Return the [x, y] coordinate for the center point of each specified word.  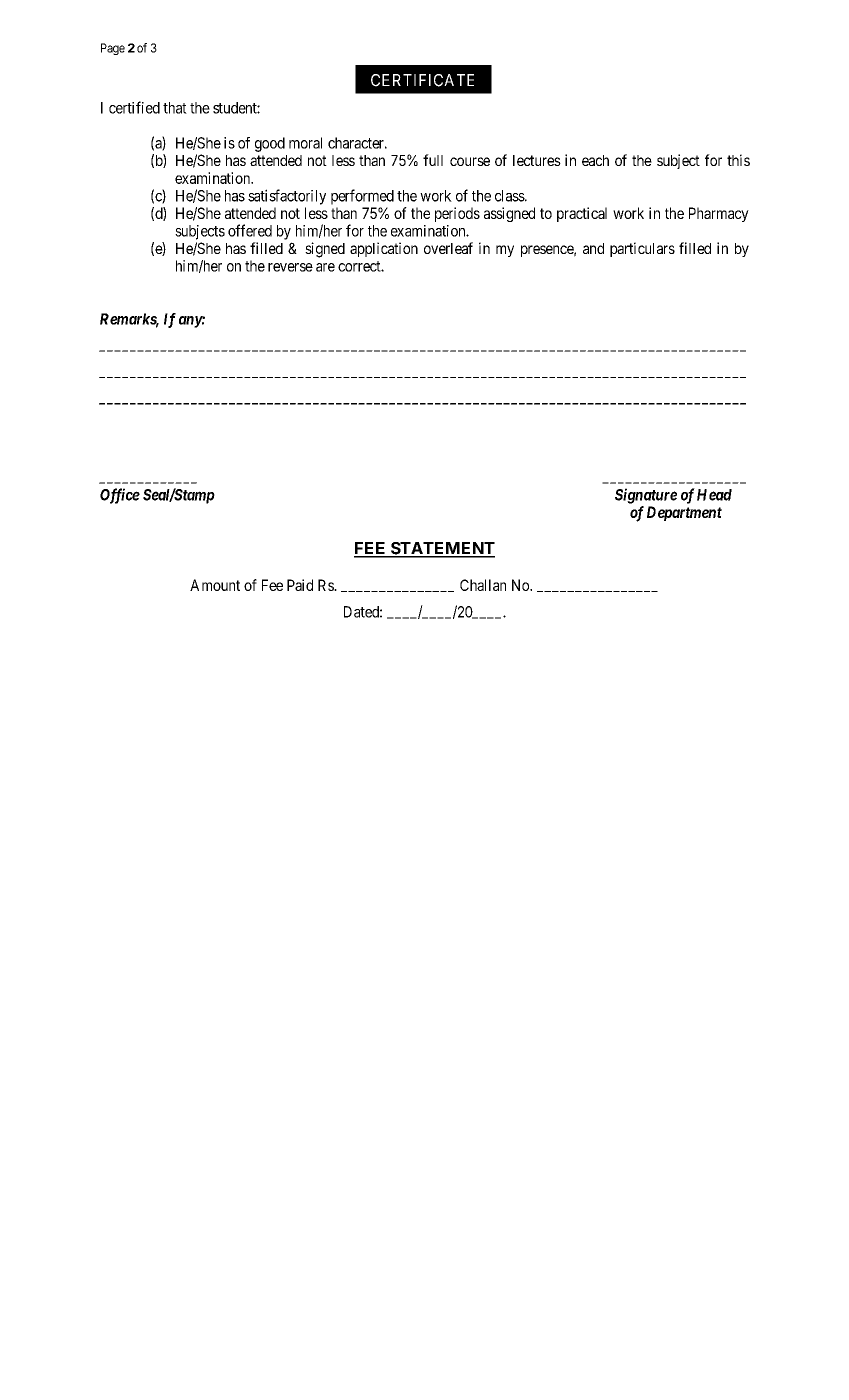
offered [250, 230]
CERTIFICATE [422, 80]
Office [120, 496]
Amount [215, 585]
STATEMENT [442, 549]
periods [457, 214]
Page [113, 49]
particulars [642, 249]
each [595, 160]
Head [714, 495]
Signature [646, 496]
